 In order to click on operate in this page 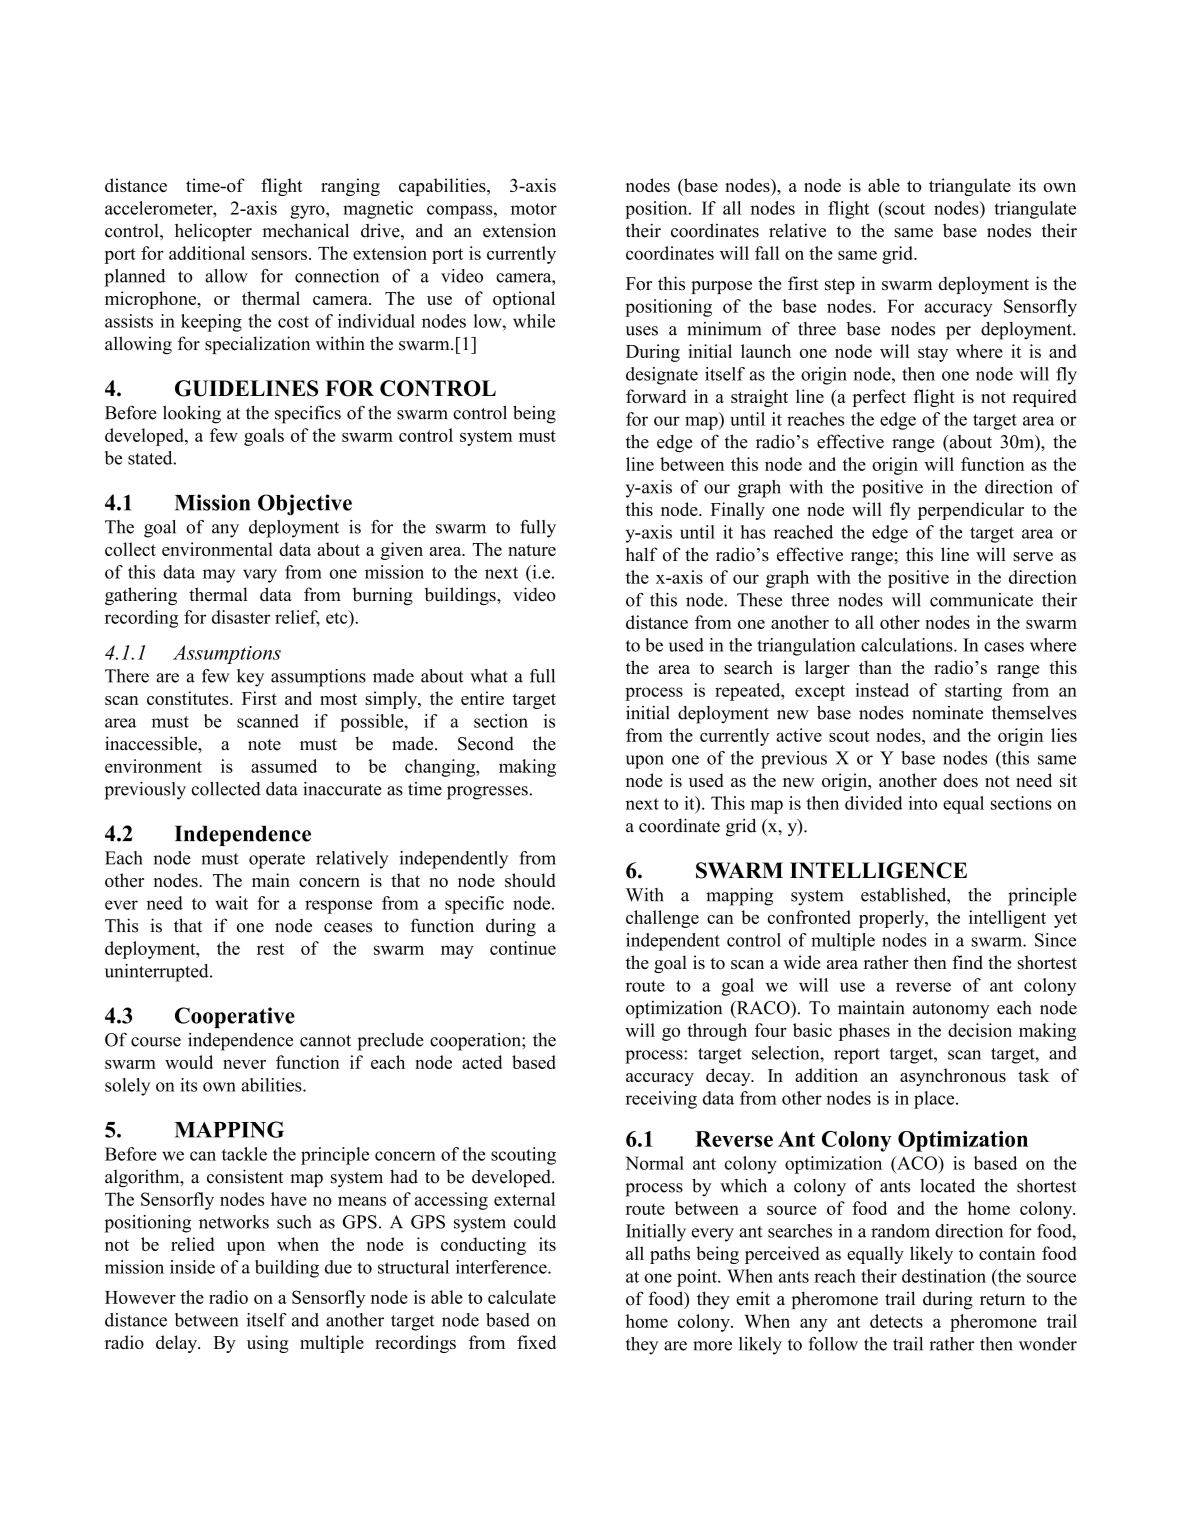, I will do `click(277, 861)`.
